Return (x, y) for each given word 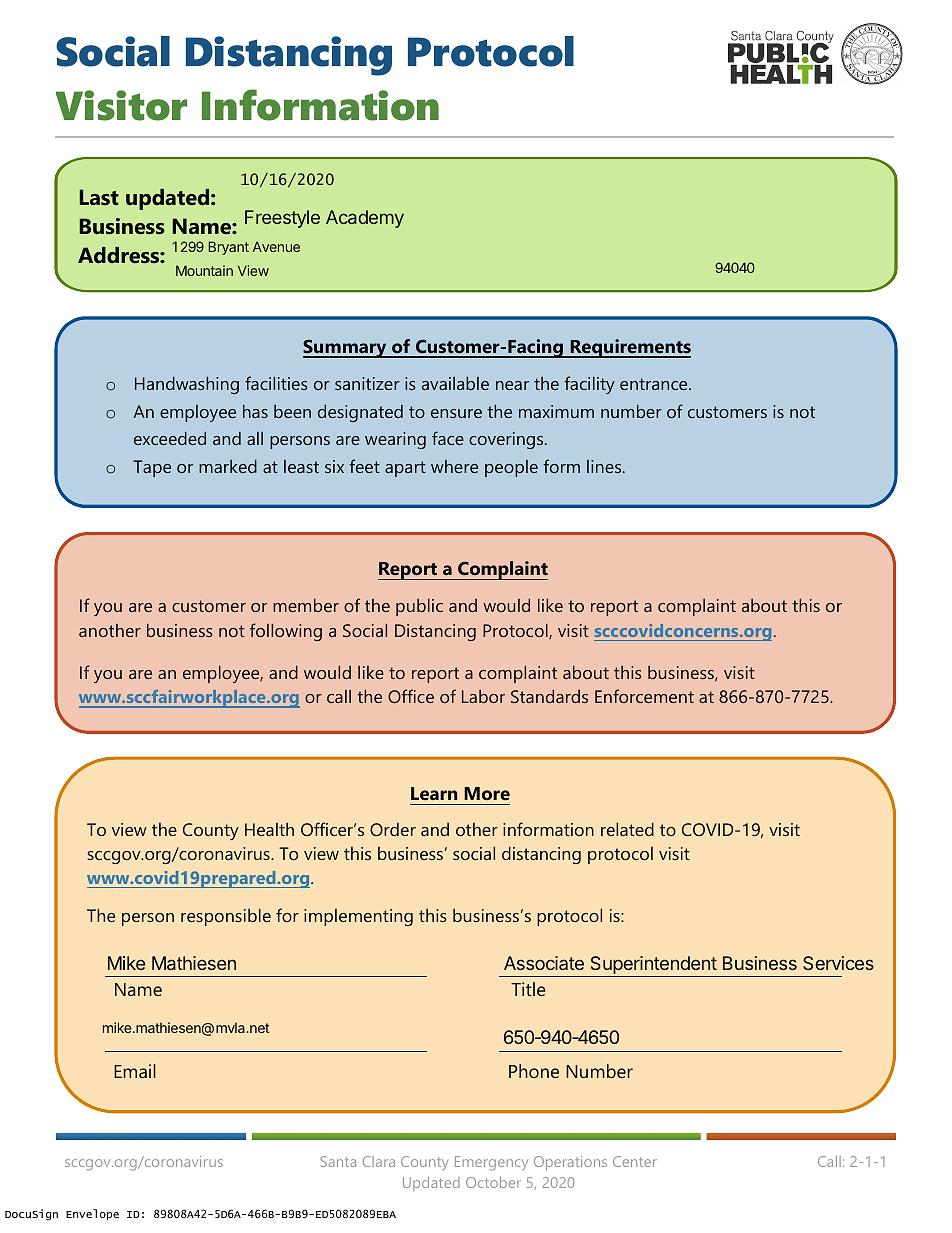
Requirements (629, 348)
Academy (365, 219)
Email (135, 1071)
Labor (483, 696)
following (286, 632)
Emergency (491, 1163)
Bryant (228, 248)
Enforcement (644, 696)
